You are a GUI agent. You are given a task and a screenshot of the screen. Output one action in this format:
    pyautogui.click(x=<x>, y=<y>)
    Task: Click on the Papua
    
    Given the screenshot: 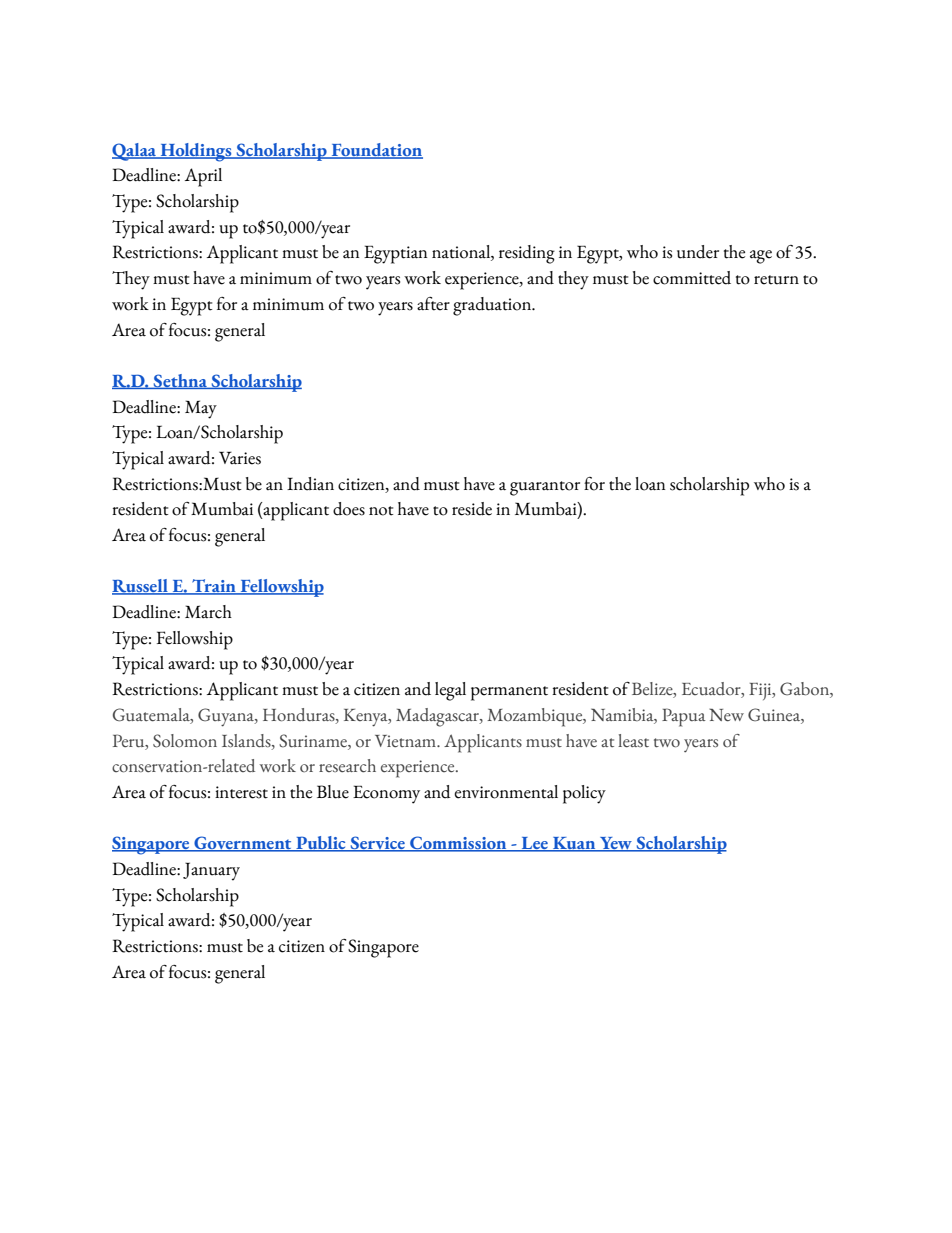 What is the action you would take?
    pyautogui.click(x=684, y=717)
